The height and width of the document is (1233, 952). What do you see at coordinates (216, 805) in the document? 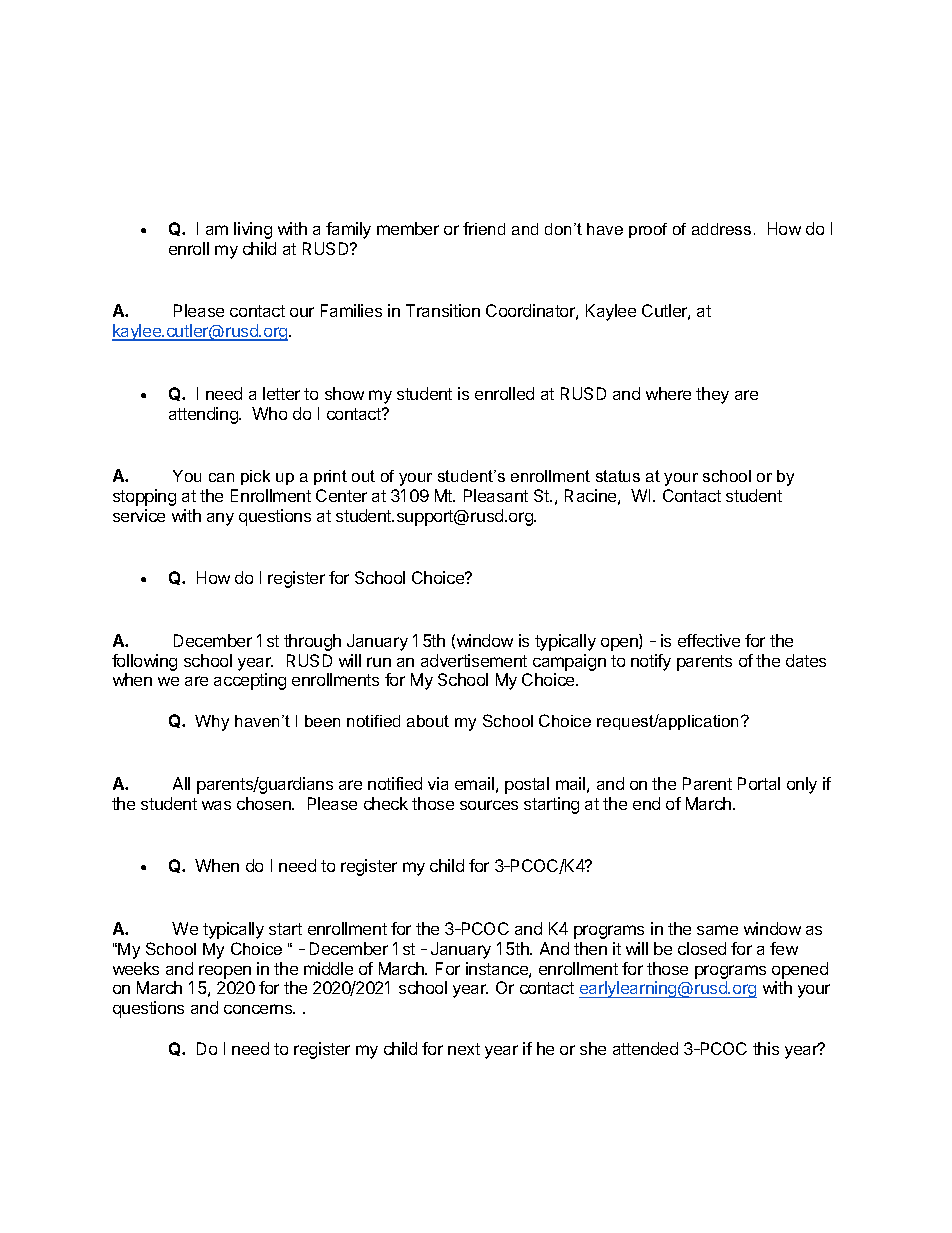
I see `was` at bounding box center [216, 805].
